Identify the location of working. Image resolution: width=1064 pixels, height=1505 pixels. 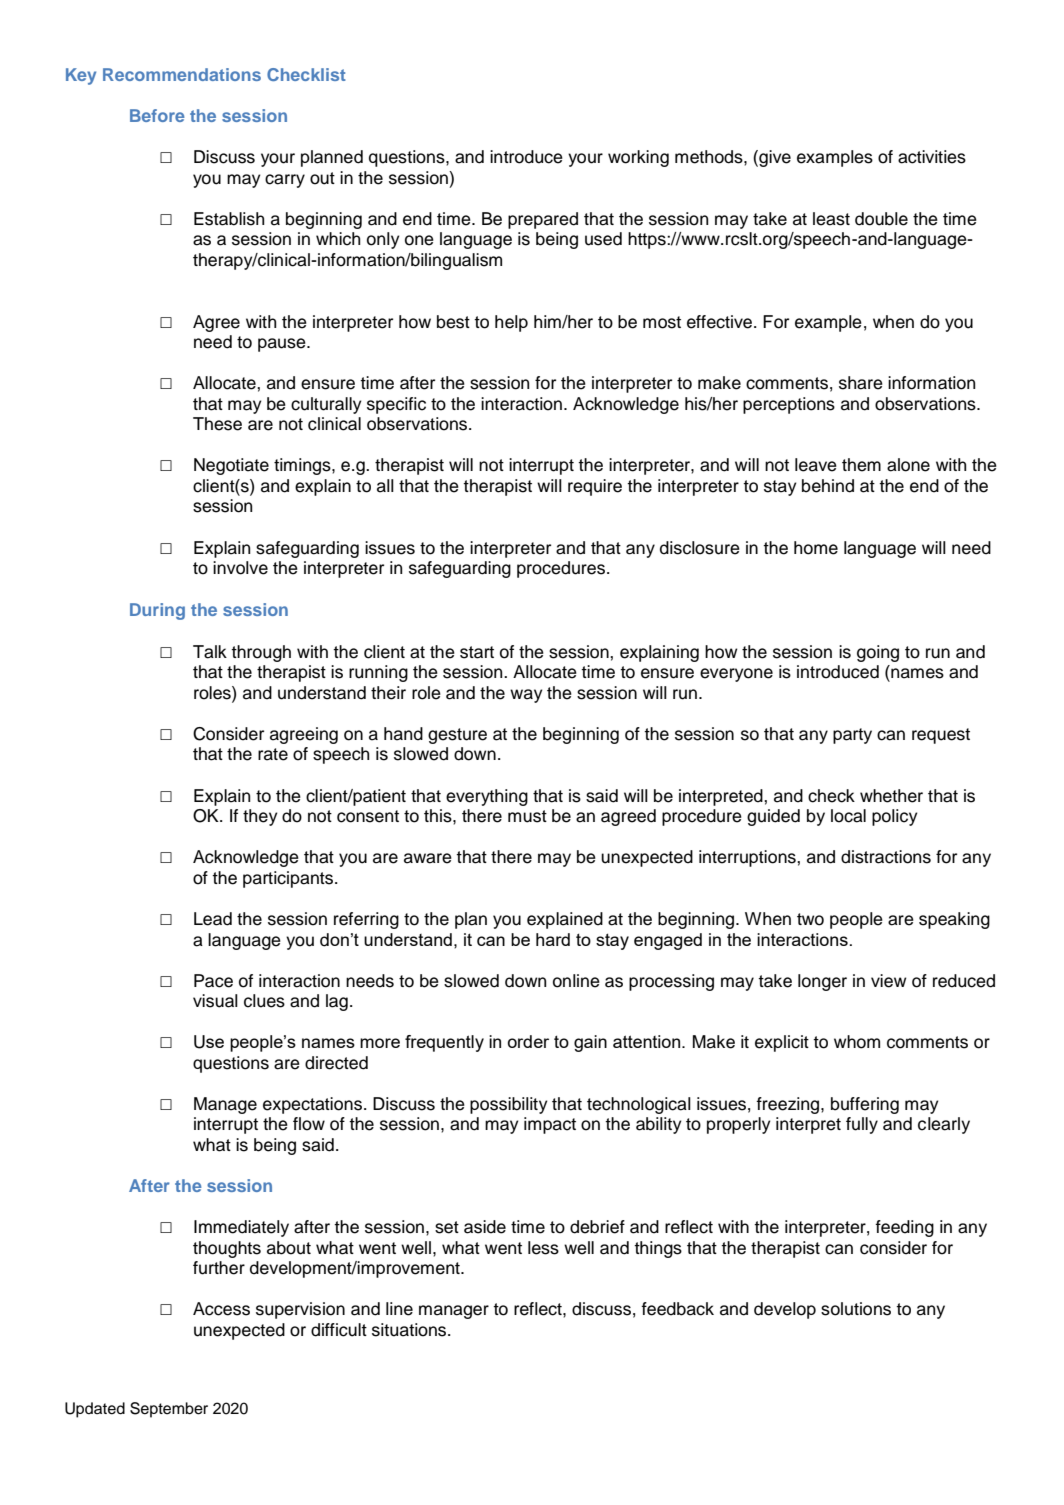
(638, 158).
